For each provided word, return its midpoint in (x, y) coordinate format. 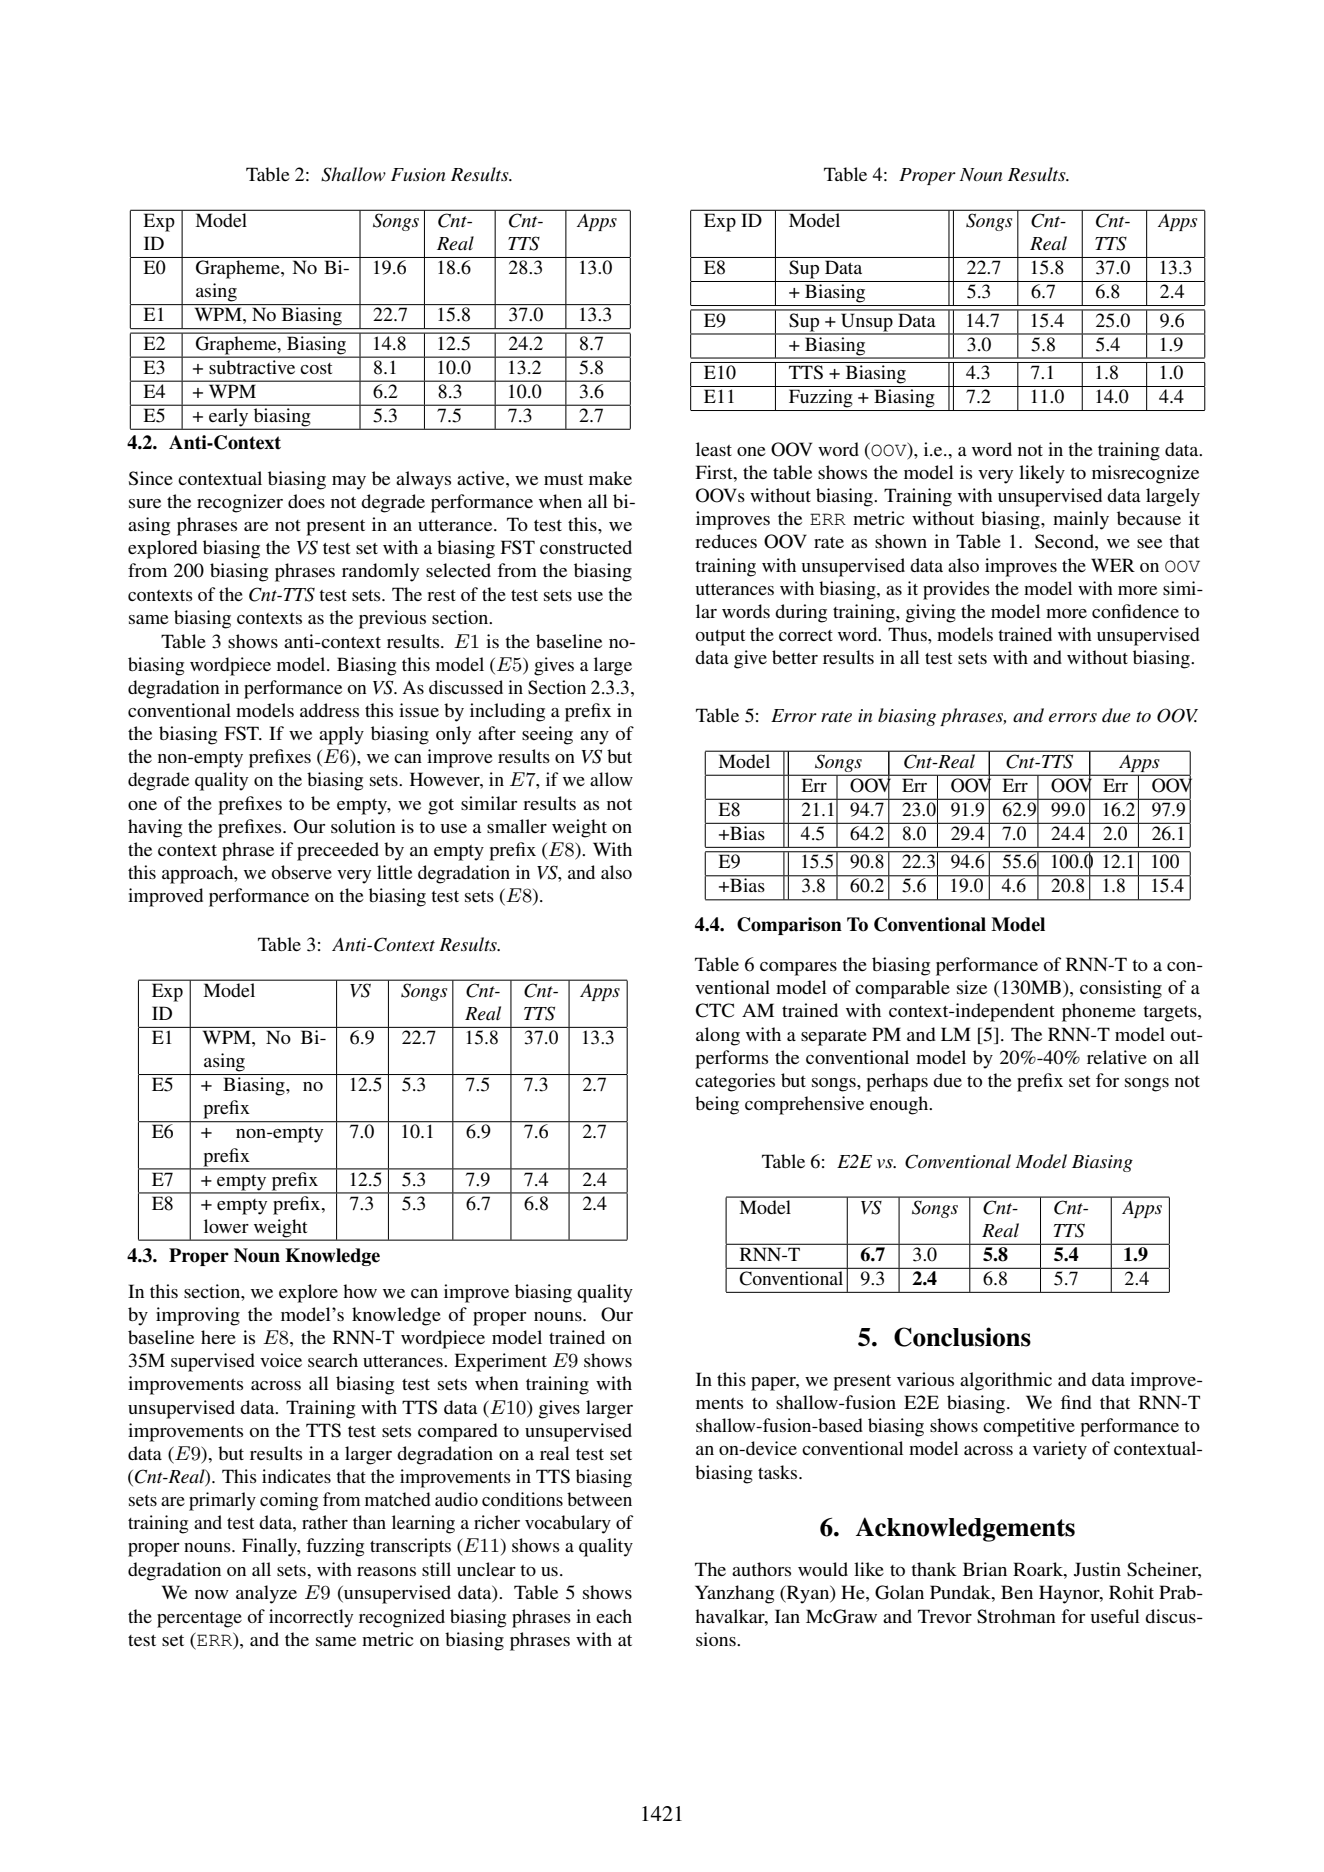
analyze (266, 1594)
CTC (715, 1010)
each (614, 1616)
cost (316, 368)
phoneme (1099, 1012)
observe (301, 872)
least (714, 449)
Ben (1017, 1592)
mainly (1081, 520)
